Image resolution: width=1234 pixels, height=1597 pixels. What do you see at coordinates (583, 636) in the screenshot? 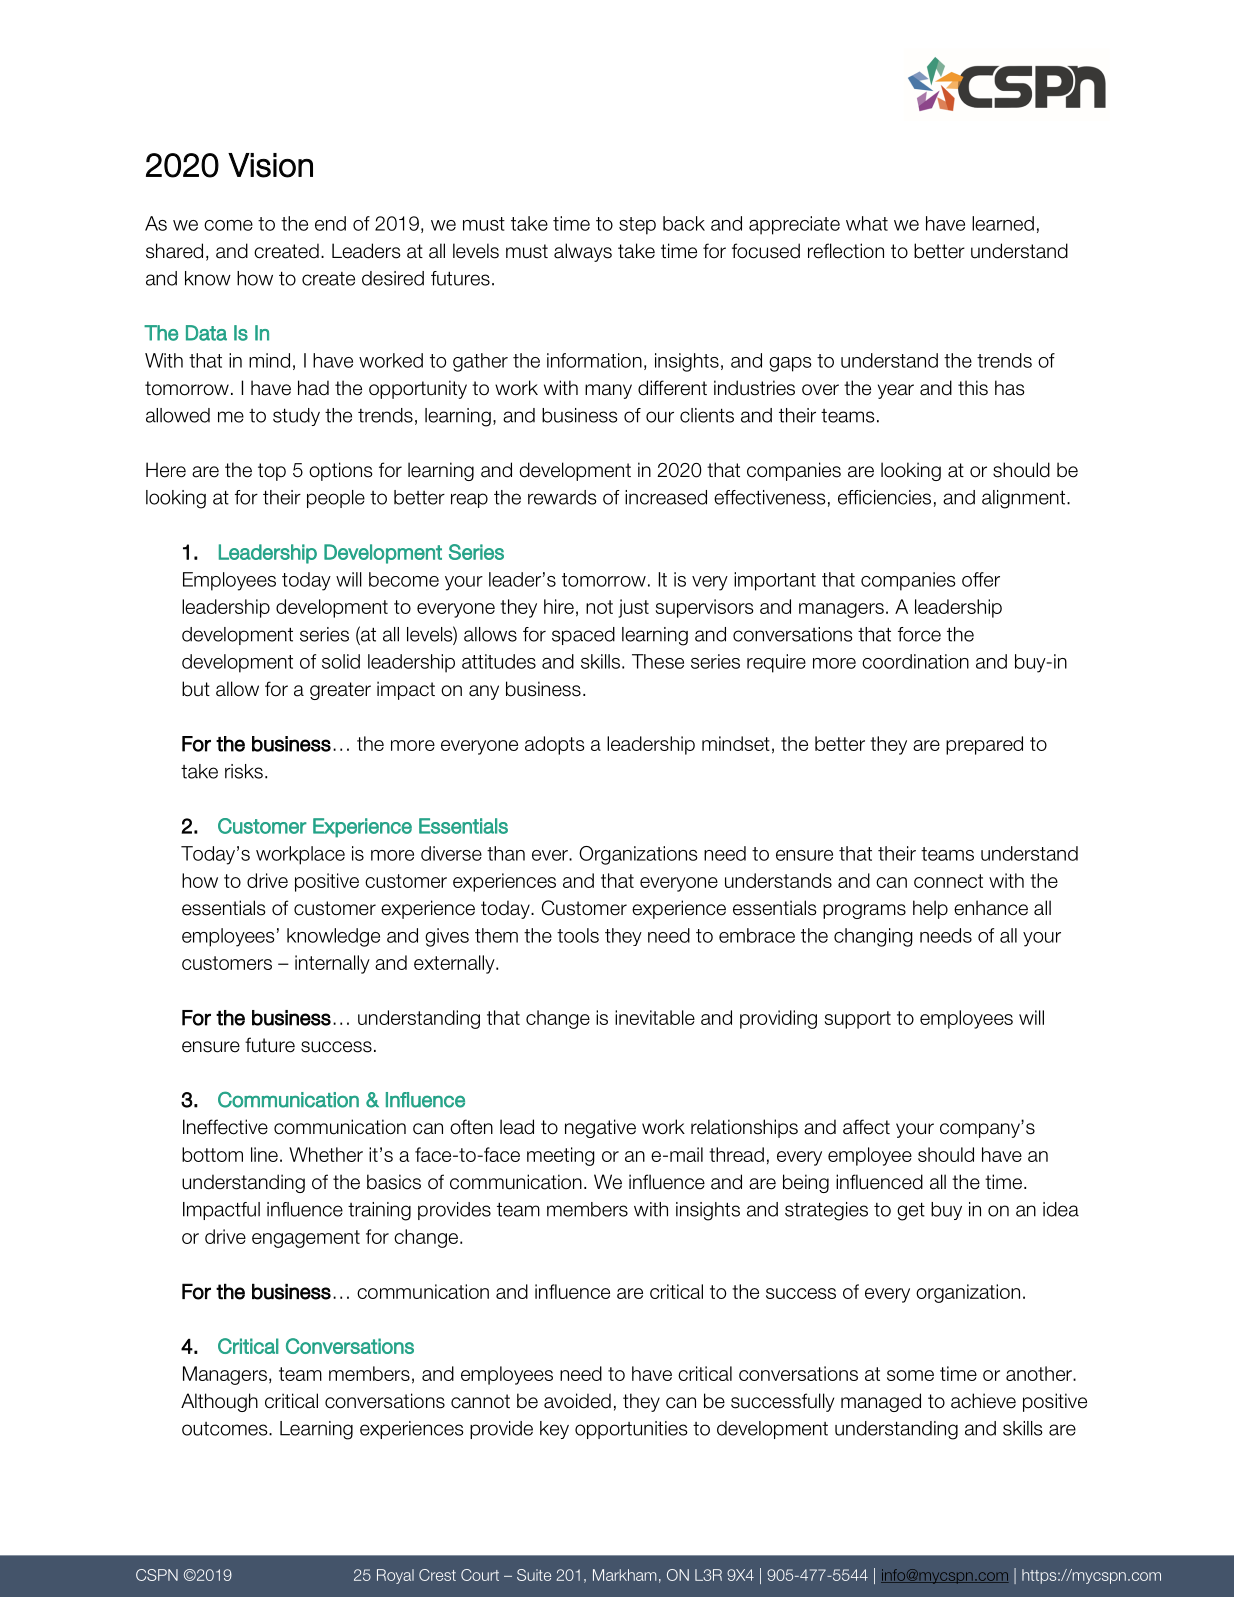
I see `spaced` at bounding box center [583, 636].
